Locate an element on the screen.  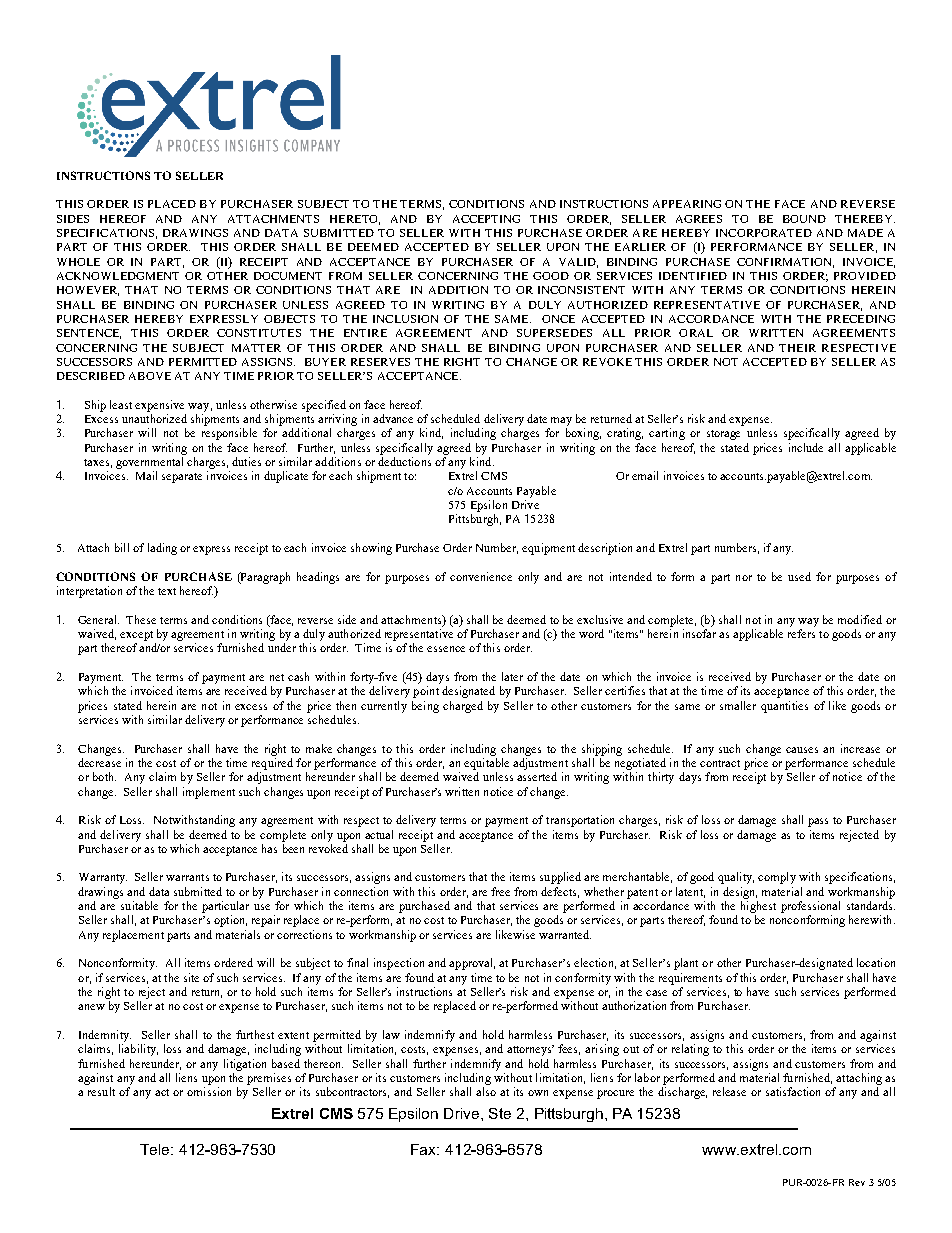
deductions is located at coordinates (404, 461).
